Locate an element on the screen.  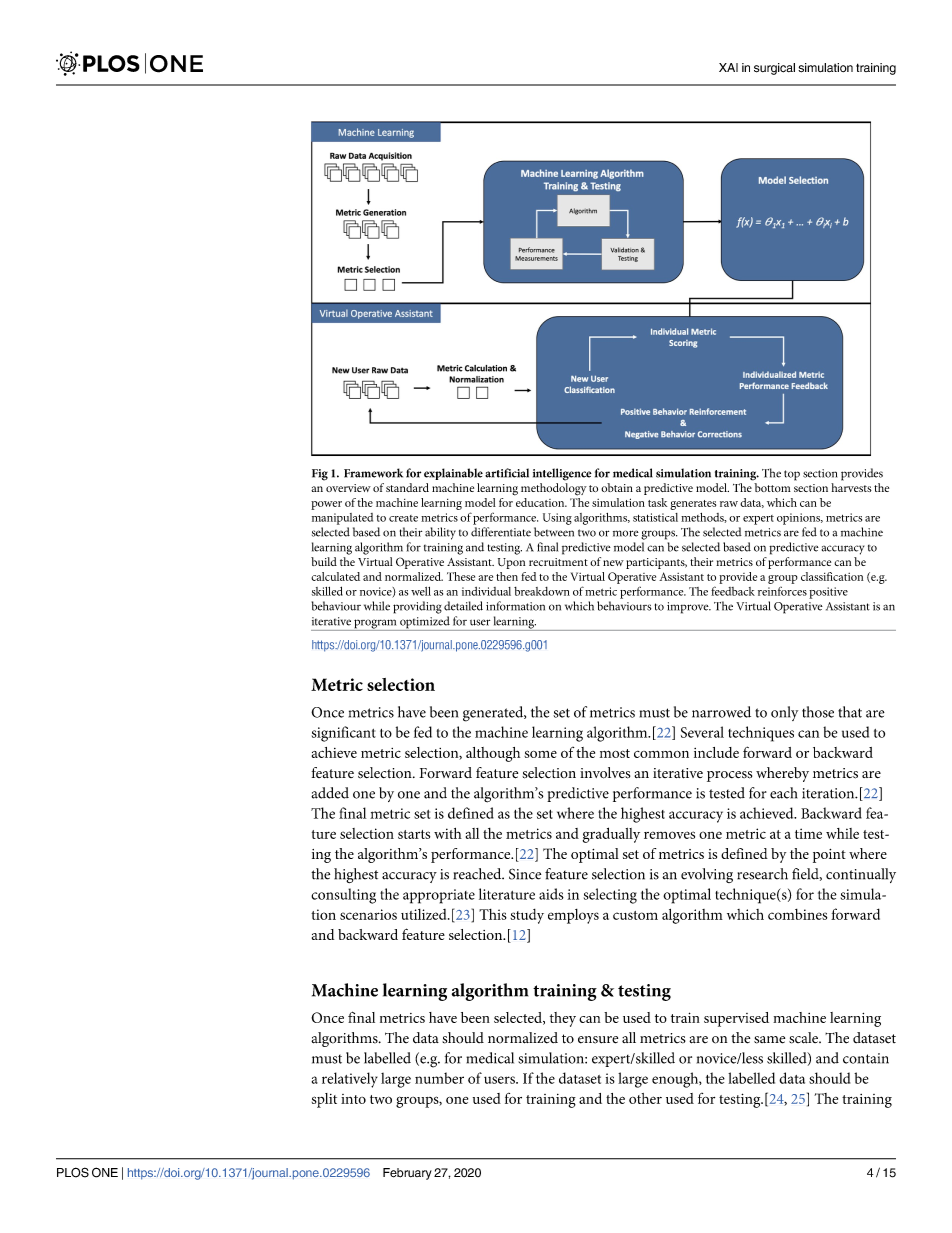
build is located at coordinates (324, 561).
